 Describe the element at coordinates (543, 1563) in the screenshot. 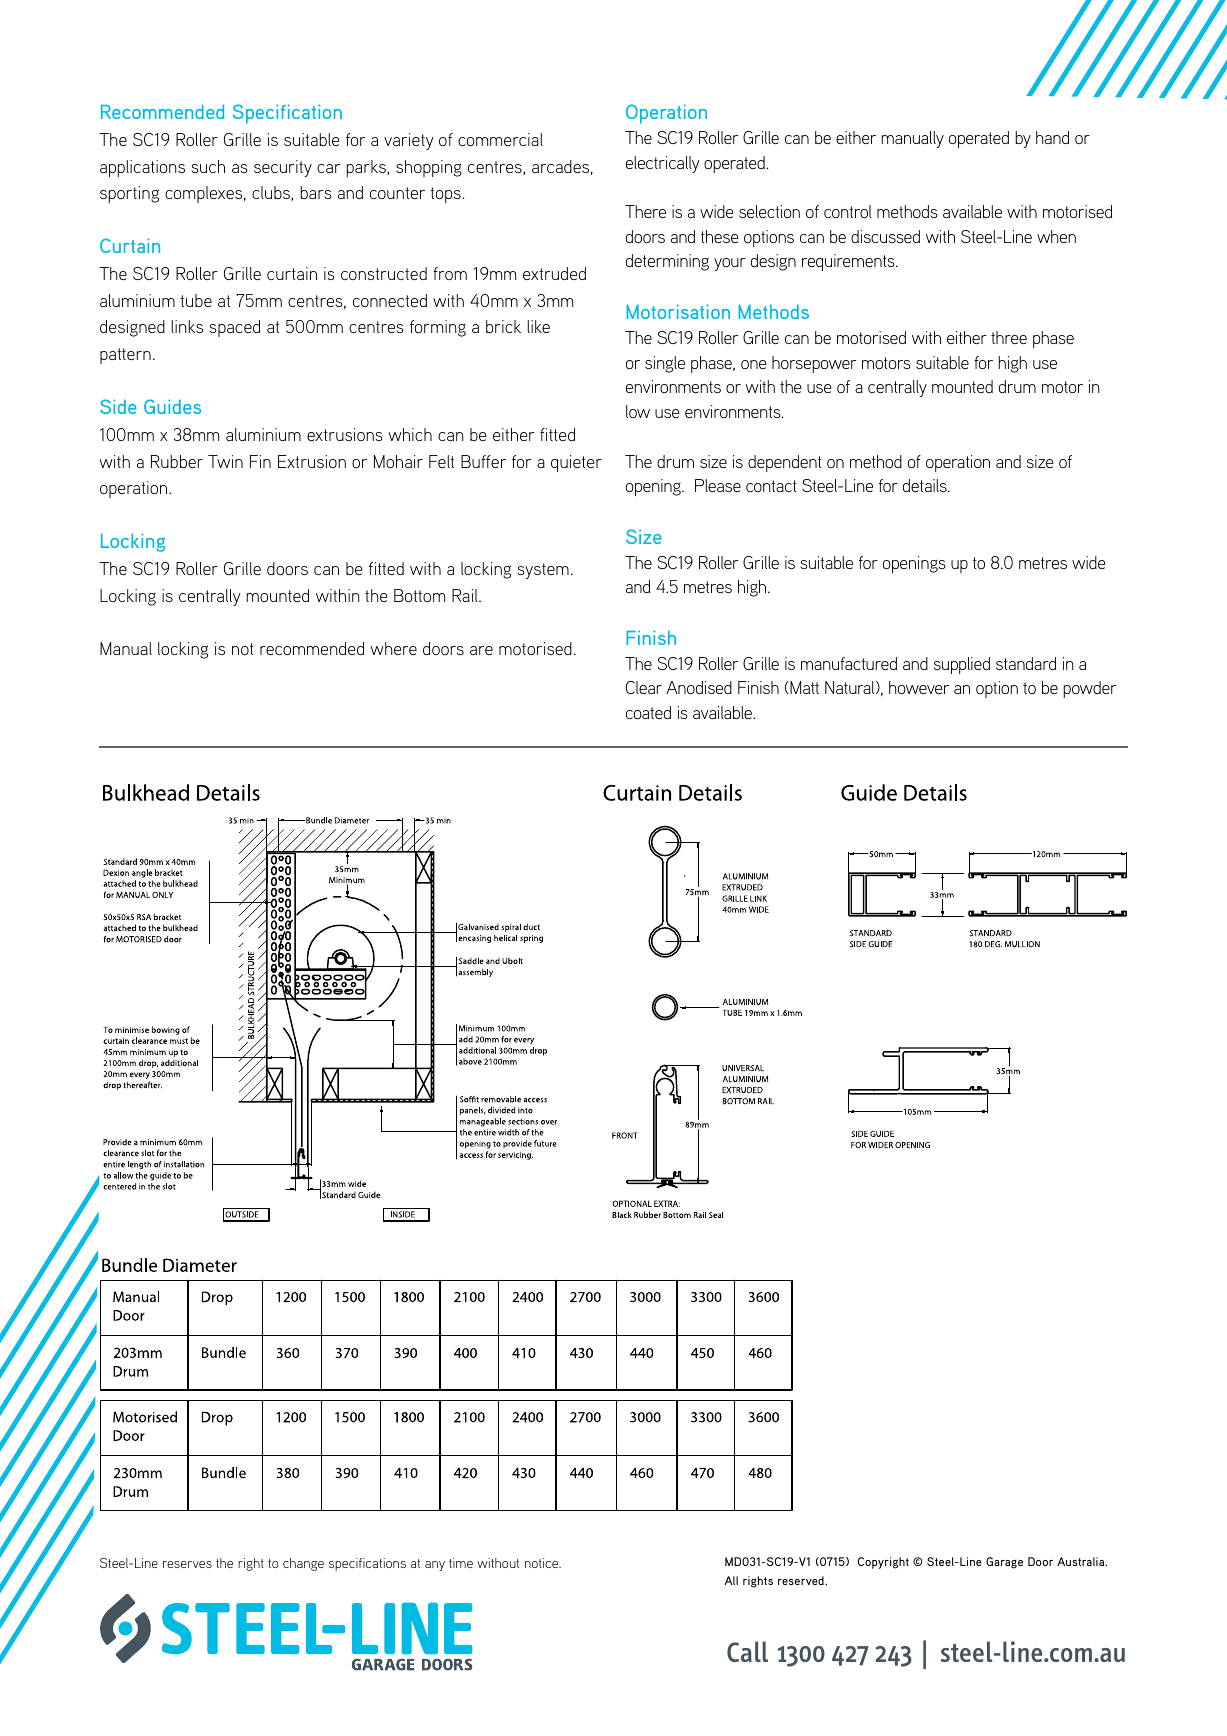

I see `notice` at that location.
